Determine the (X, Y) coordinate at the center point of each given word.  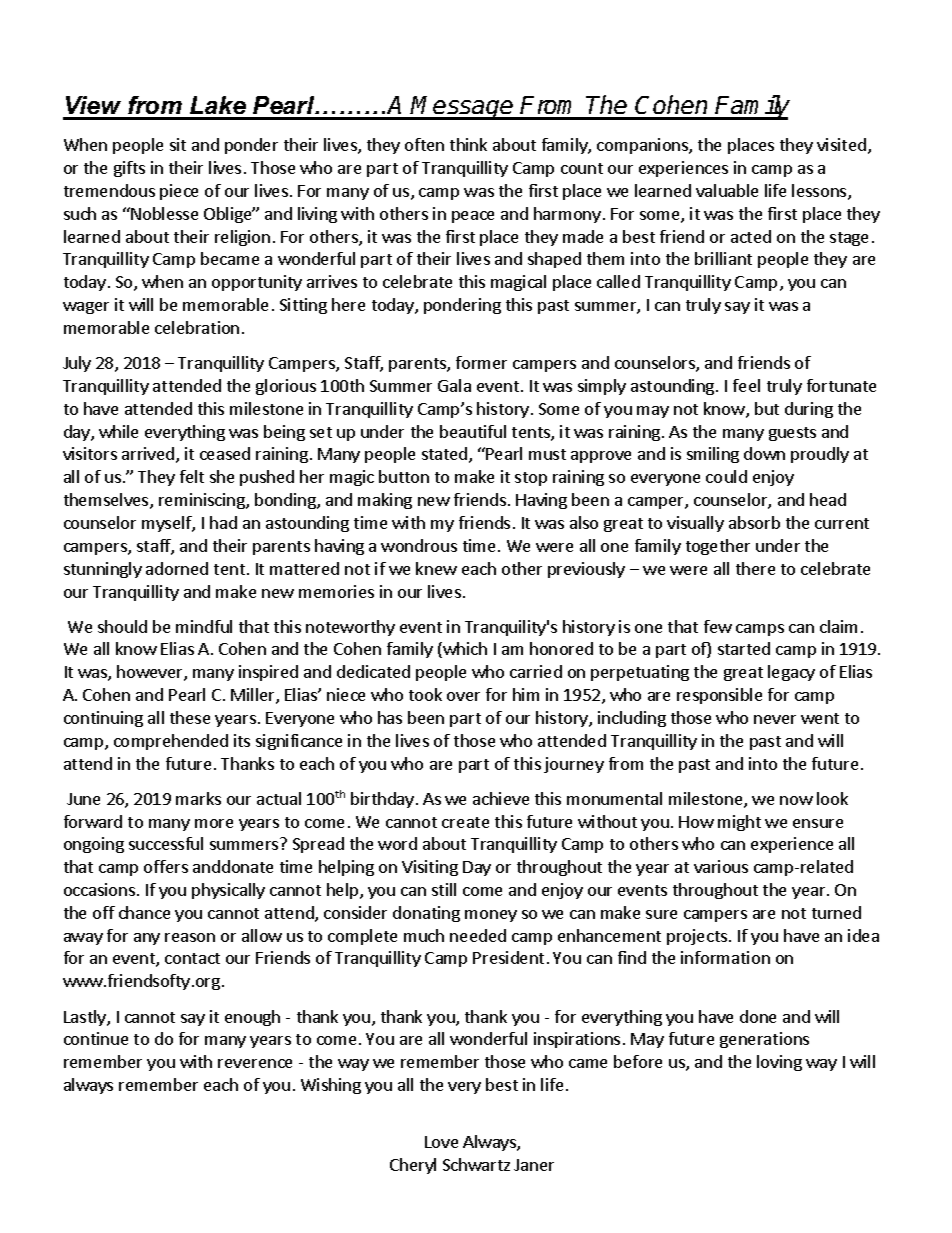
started (744, 648)
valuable (727, 190)
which (464, 650)
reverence (255, 1063)
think (468, 144)
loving (779, 1063)
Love (441, 1142)
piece (179, 192)
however (151, 673)
